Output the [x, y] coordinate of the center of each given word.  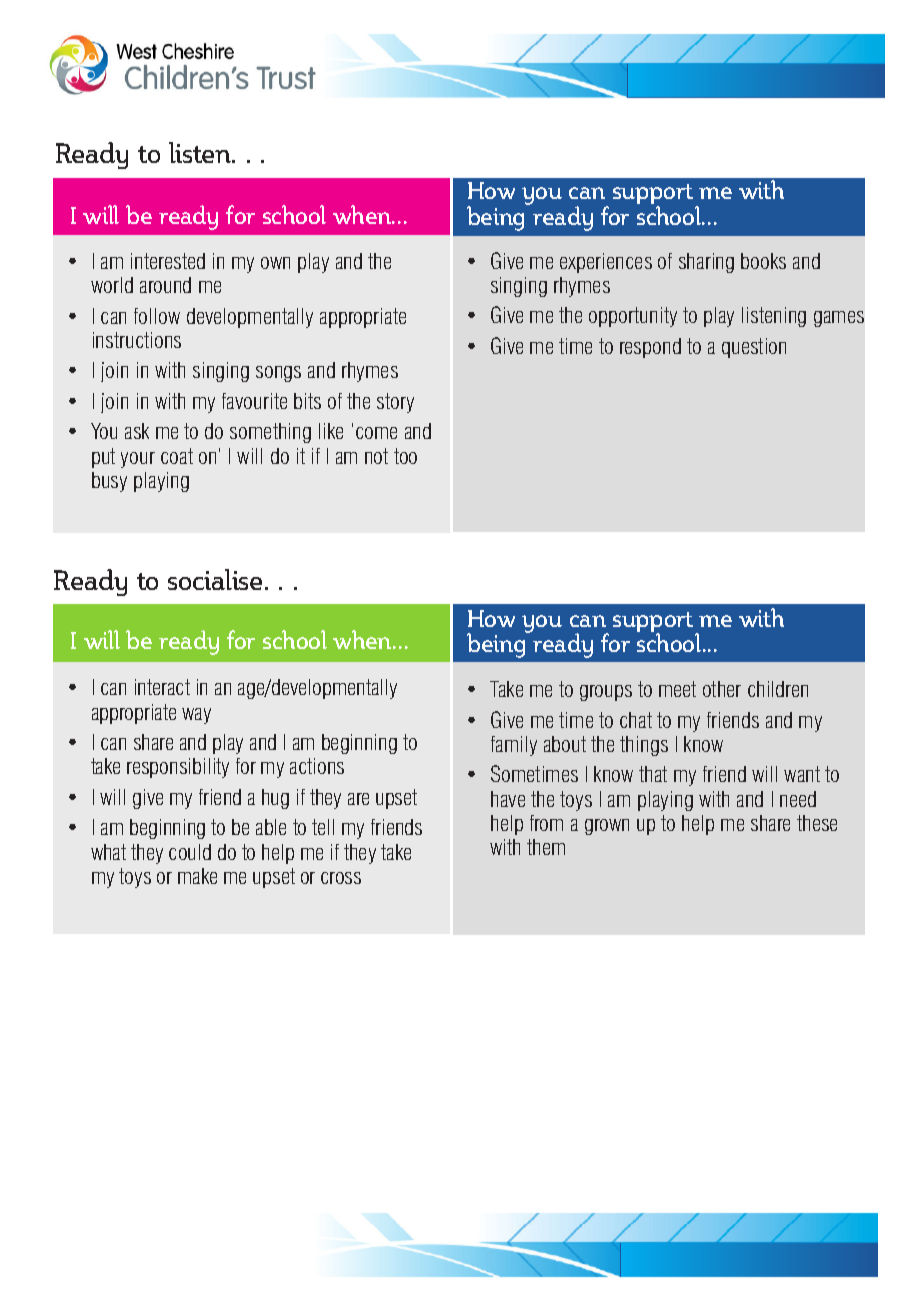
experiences [606, 263]
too [405, 456]
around [165, 285]
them [546, 847]
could [190, 852]
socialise [215, 579]
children [778, 689]
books [763, 261]
